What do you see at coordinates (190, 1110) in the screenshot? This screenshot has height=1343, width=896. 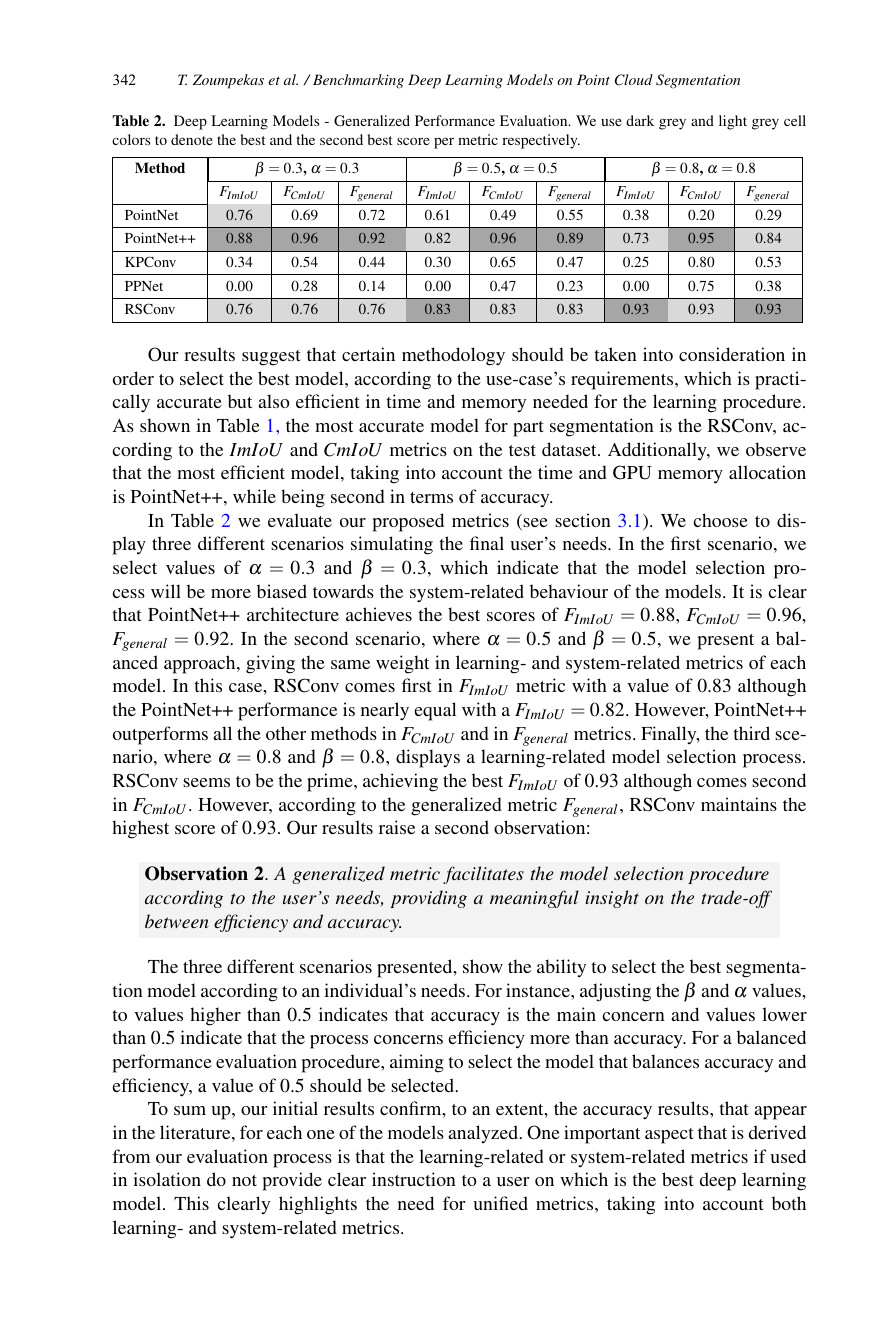 I see `sum` at bounding box center [190, 1110].
